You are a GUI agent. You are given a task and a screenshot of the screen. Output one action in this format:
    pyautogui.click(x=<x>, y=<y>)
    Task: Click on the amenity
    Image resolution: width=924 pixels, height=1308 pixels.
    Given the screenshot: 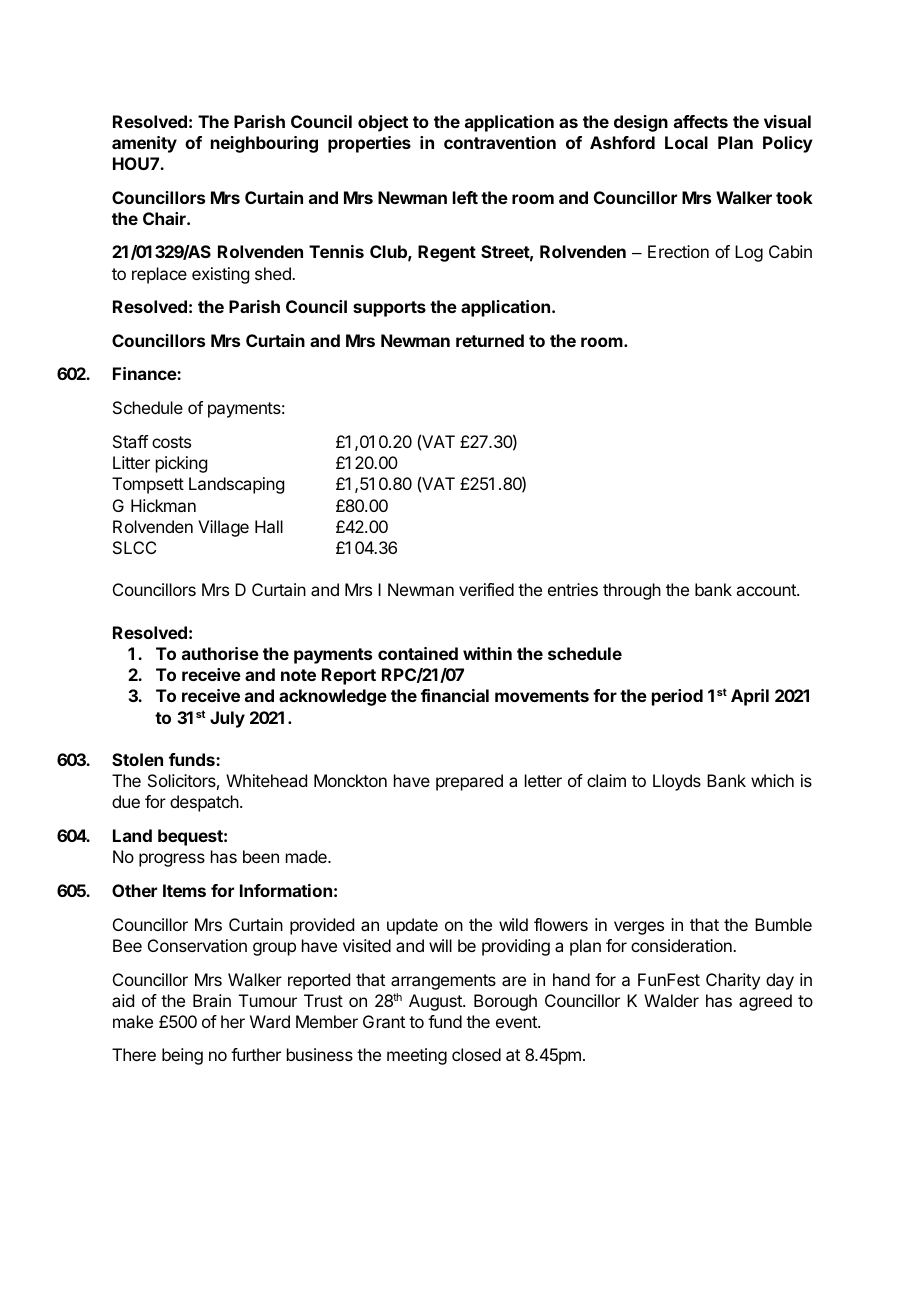 What is the action you would take?
    pyautogui.click(x=144, y=144)
